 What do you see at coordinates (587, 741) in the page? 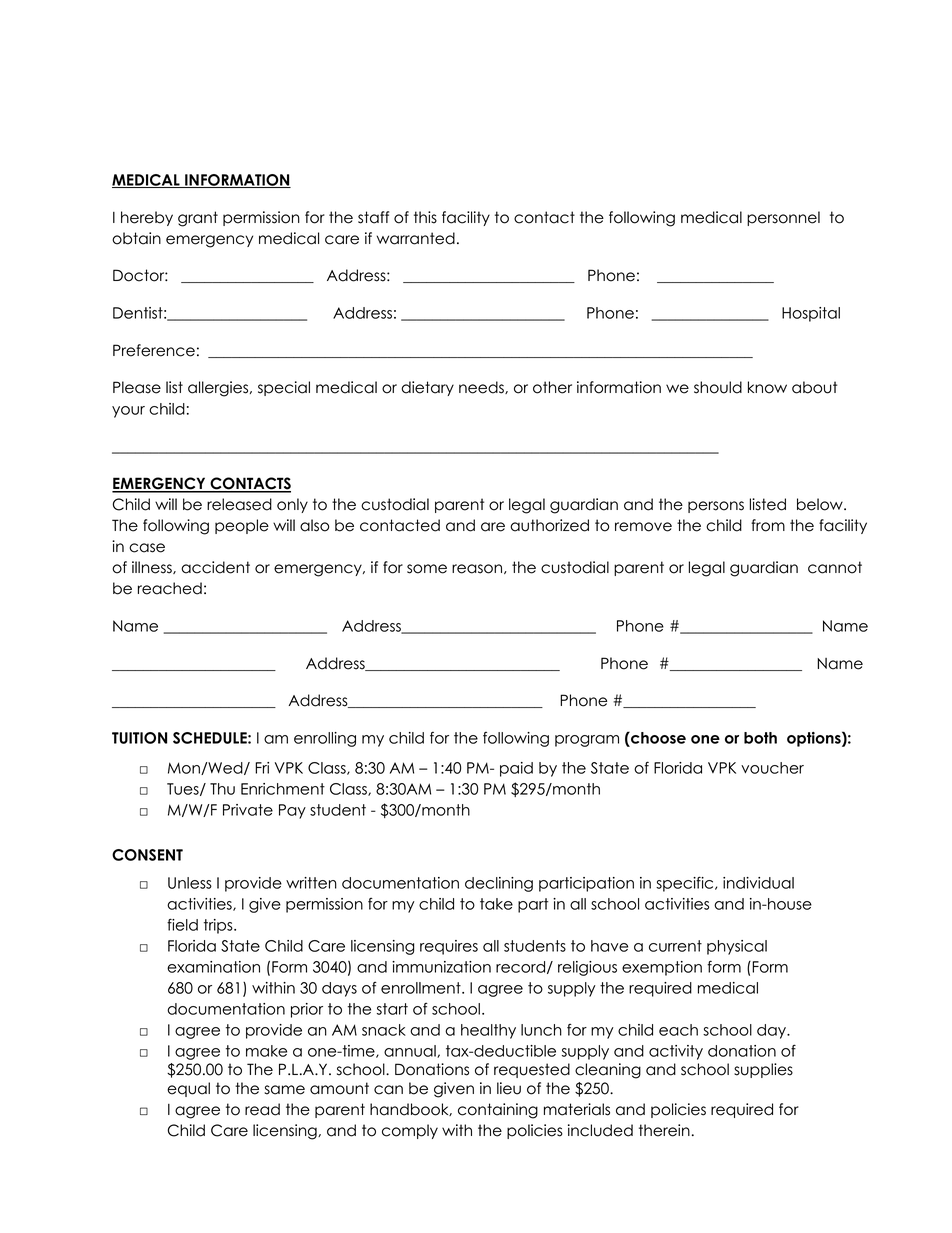
I see `program` at bounding box center [587, 741].
